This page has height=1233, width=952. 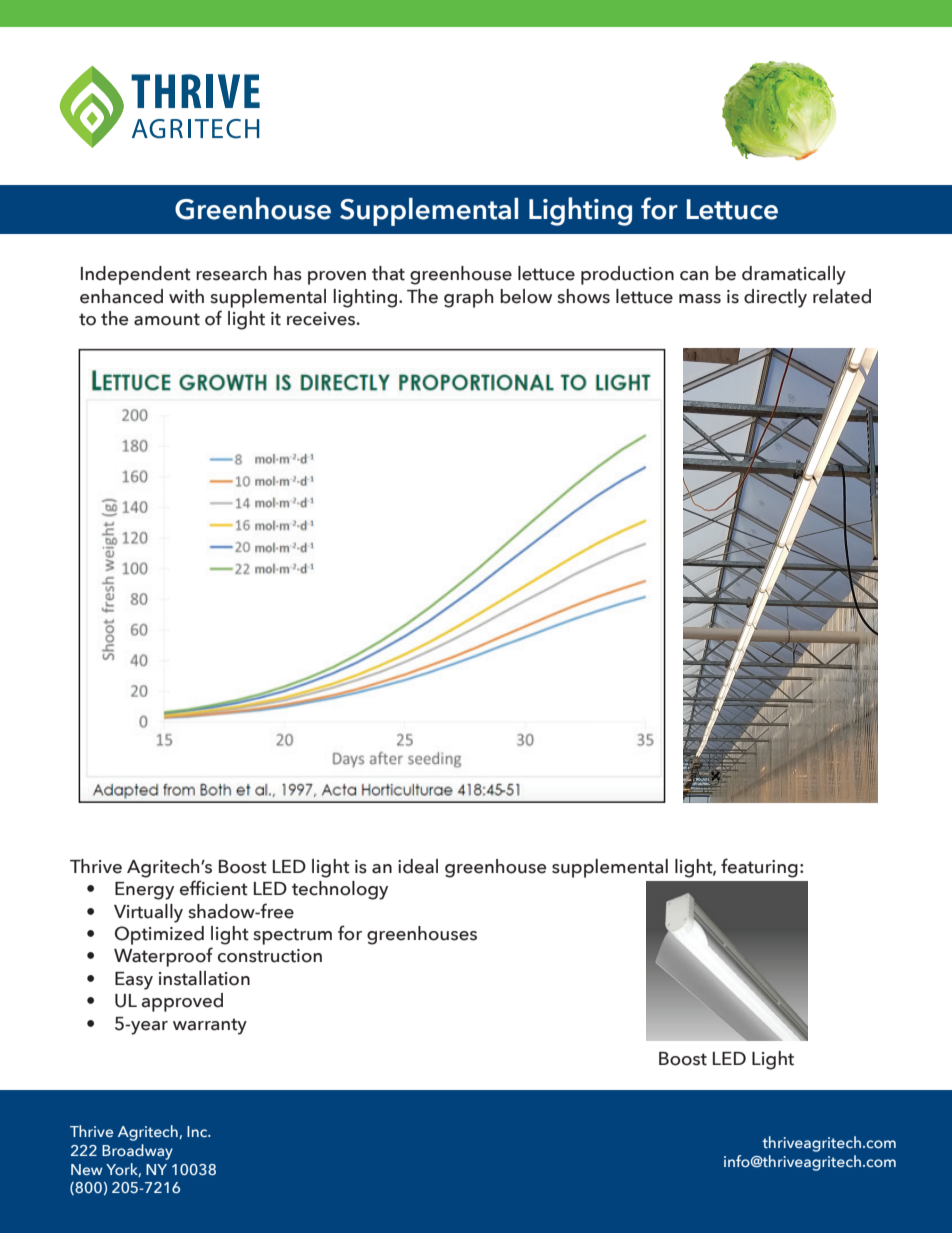 I want to click on warranty, so click(x=210, y=1026).
